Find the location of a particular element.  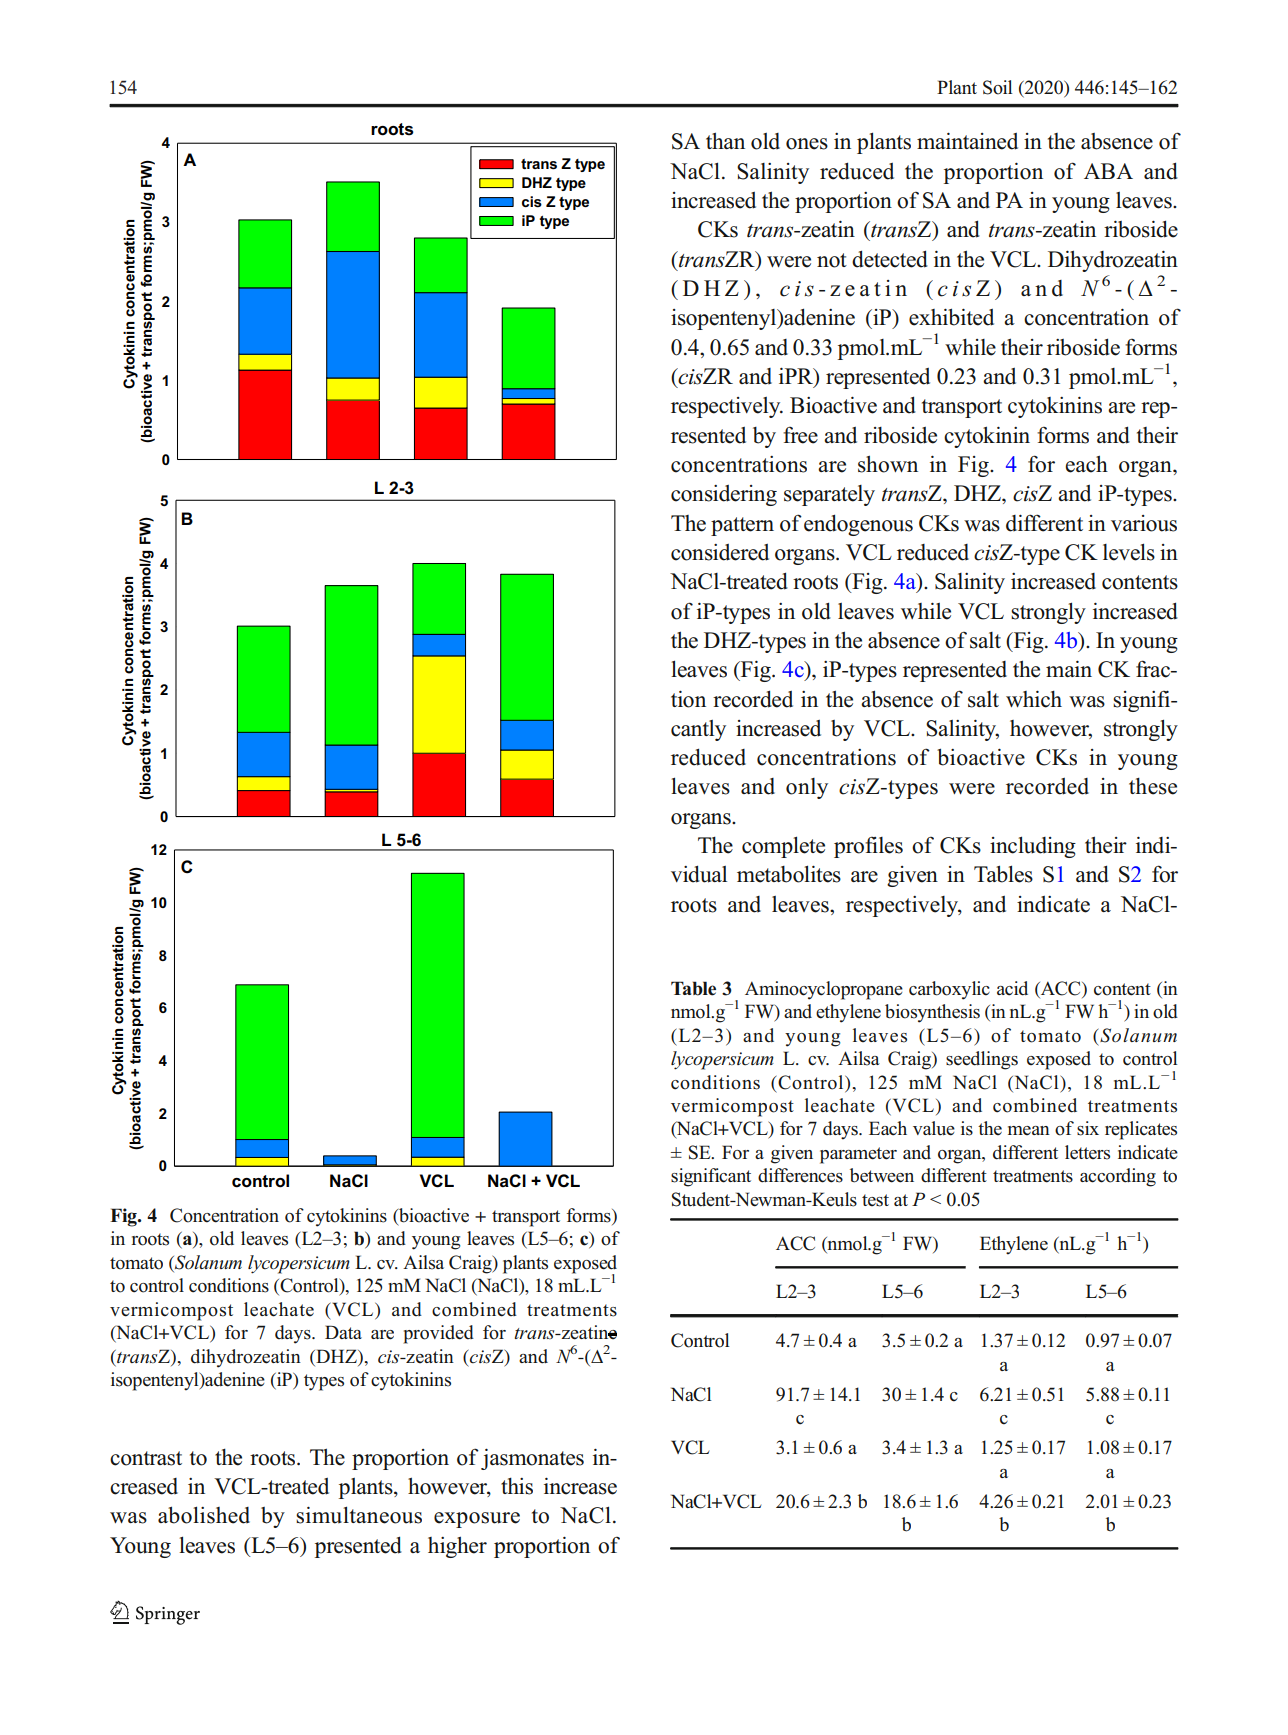

complete is located at coordinates (783, 847).
